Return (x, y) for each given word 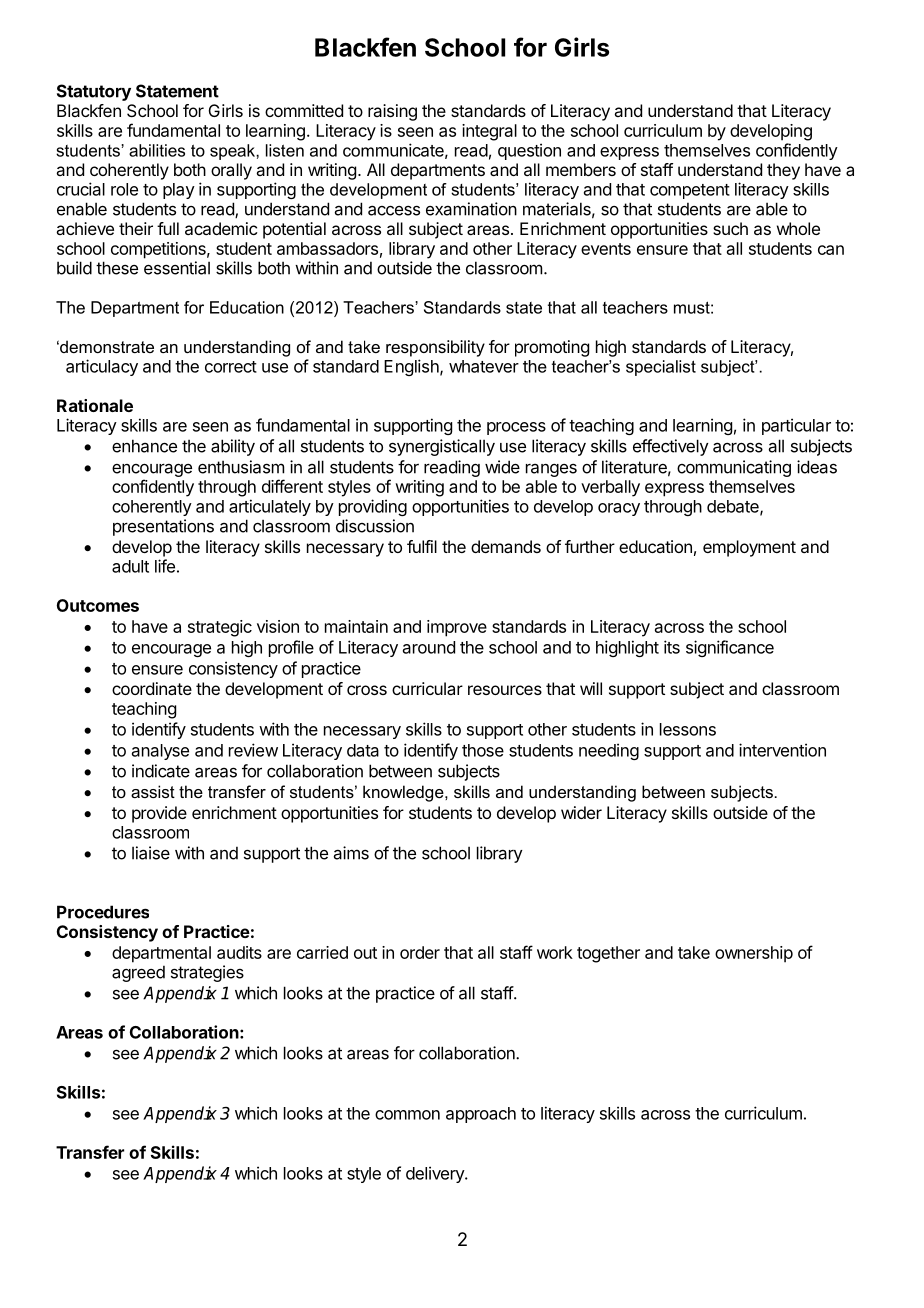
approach (481, 1115)
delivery (436, 1174)
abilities (157, 150)
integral (489, 132)
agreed (138, 973)
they (783, 171)
